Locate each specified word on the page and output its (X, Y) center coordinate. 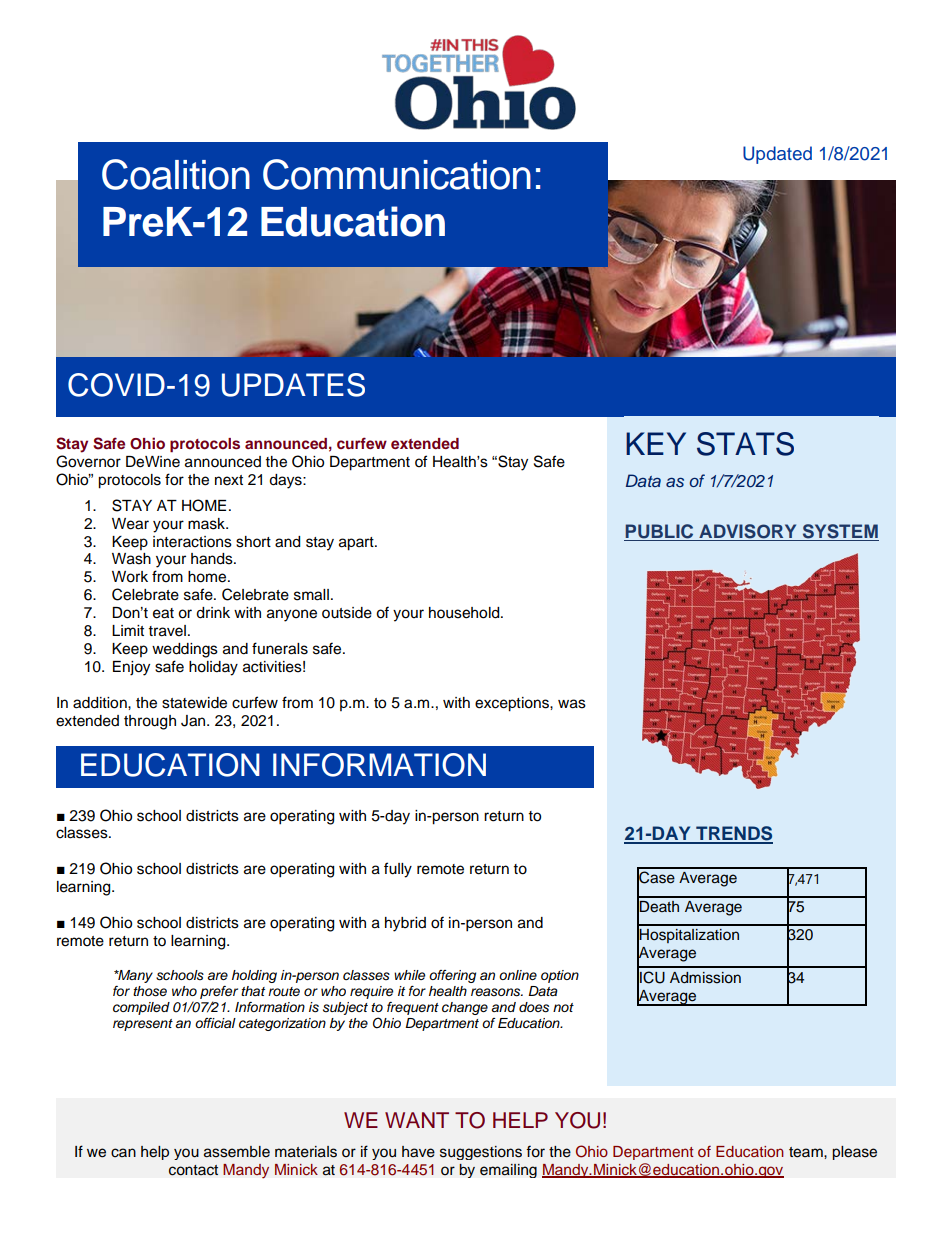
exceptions (513, 704)
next (229, 480)
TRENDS (733, 834)
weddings (185, 650)
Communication (397, 174)
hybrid (405, 924)
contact (193, 1170)
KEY (656, 443)
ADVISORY (747, 531)
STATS (745, 444)
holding (254, 976)
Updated (777, 155)
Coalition (176, 174)
